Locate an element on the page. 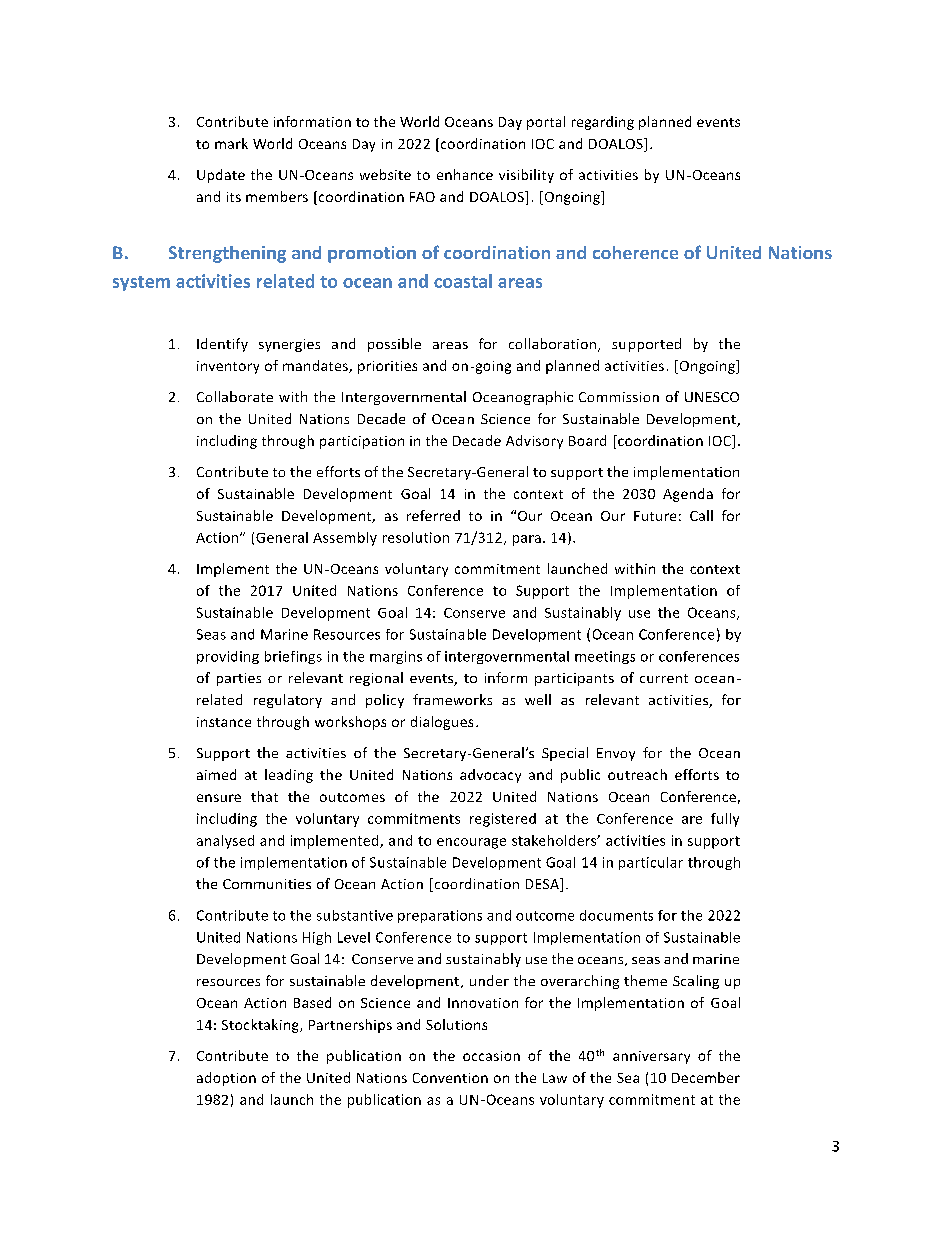  anniversary is located at coordinates (651, 1057).
